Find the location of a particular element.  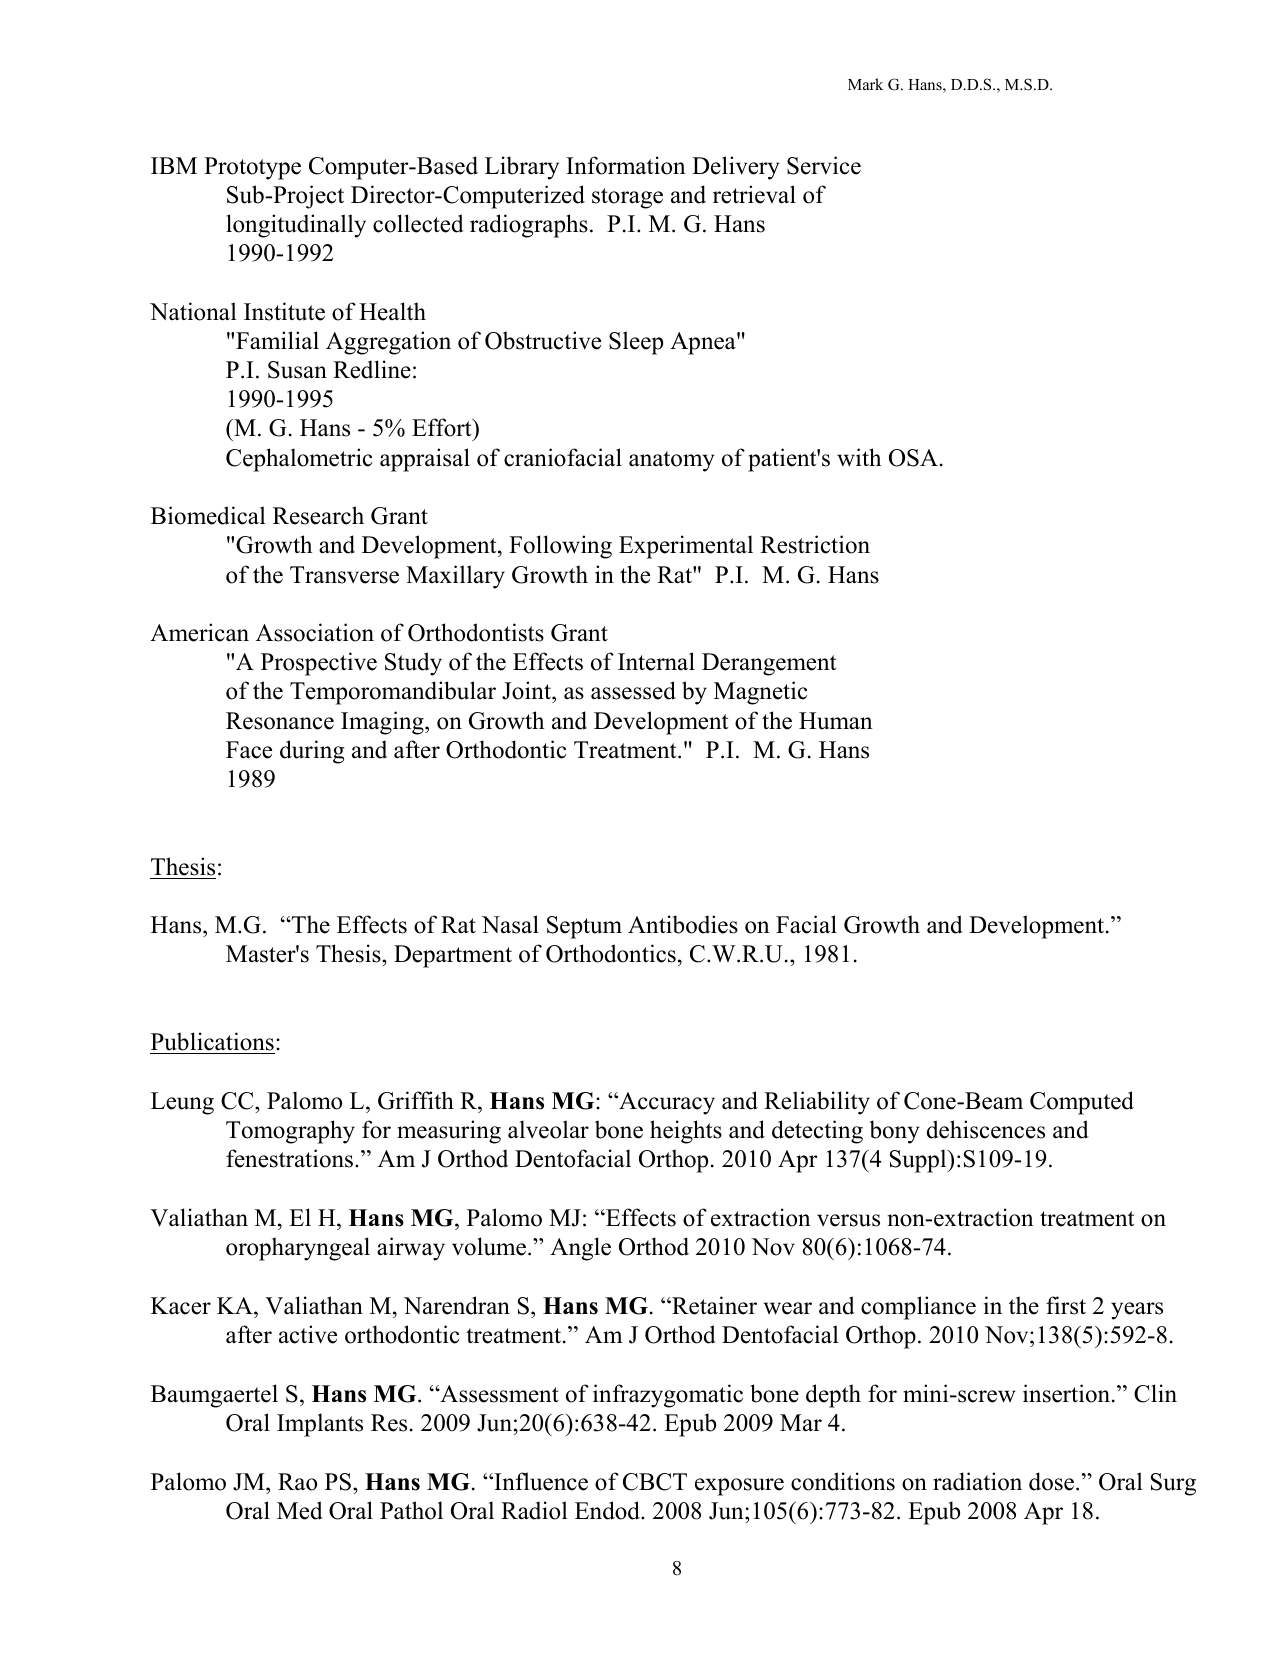

Prototype is located at coordinates (252, 168).
